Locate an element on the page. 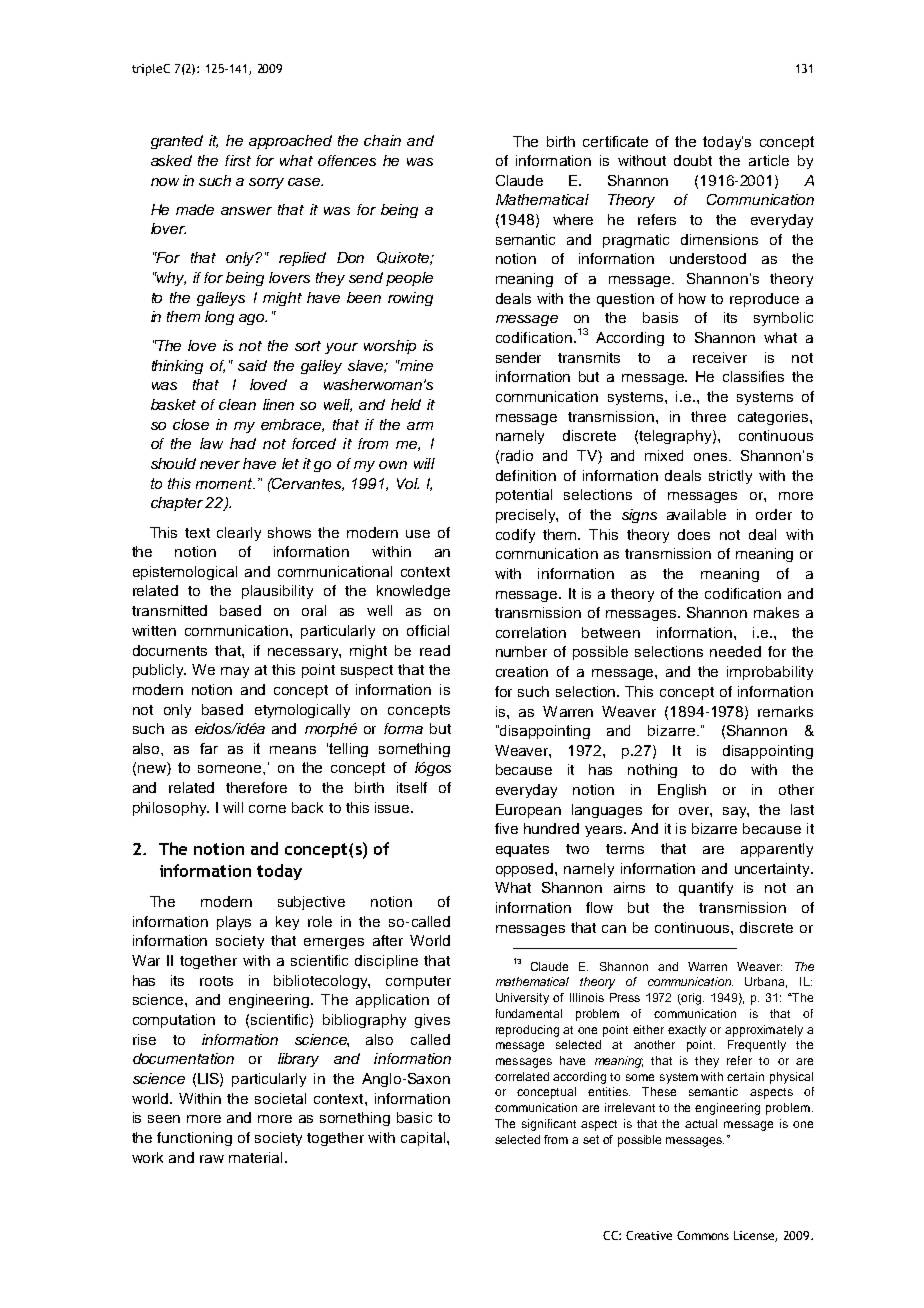 The height and width of the image is (1308, 924). capital is located at coordinates (424, 1139).
